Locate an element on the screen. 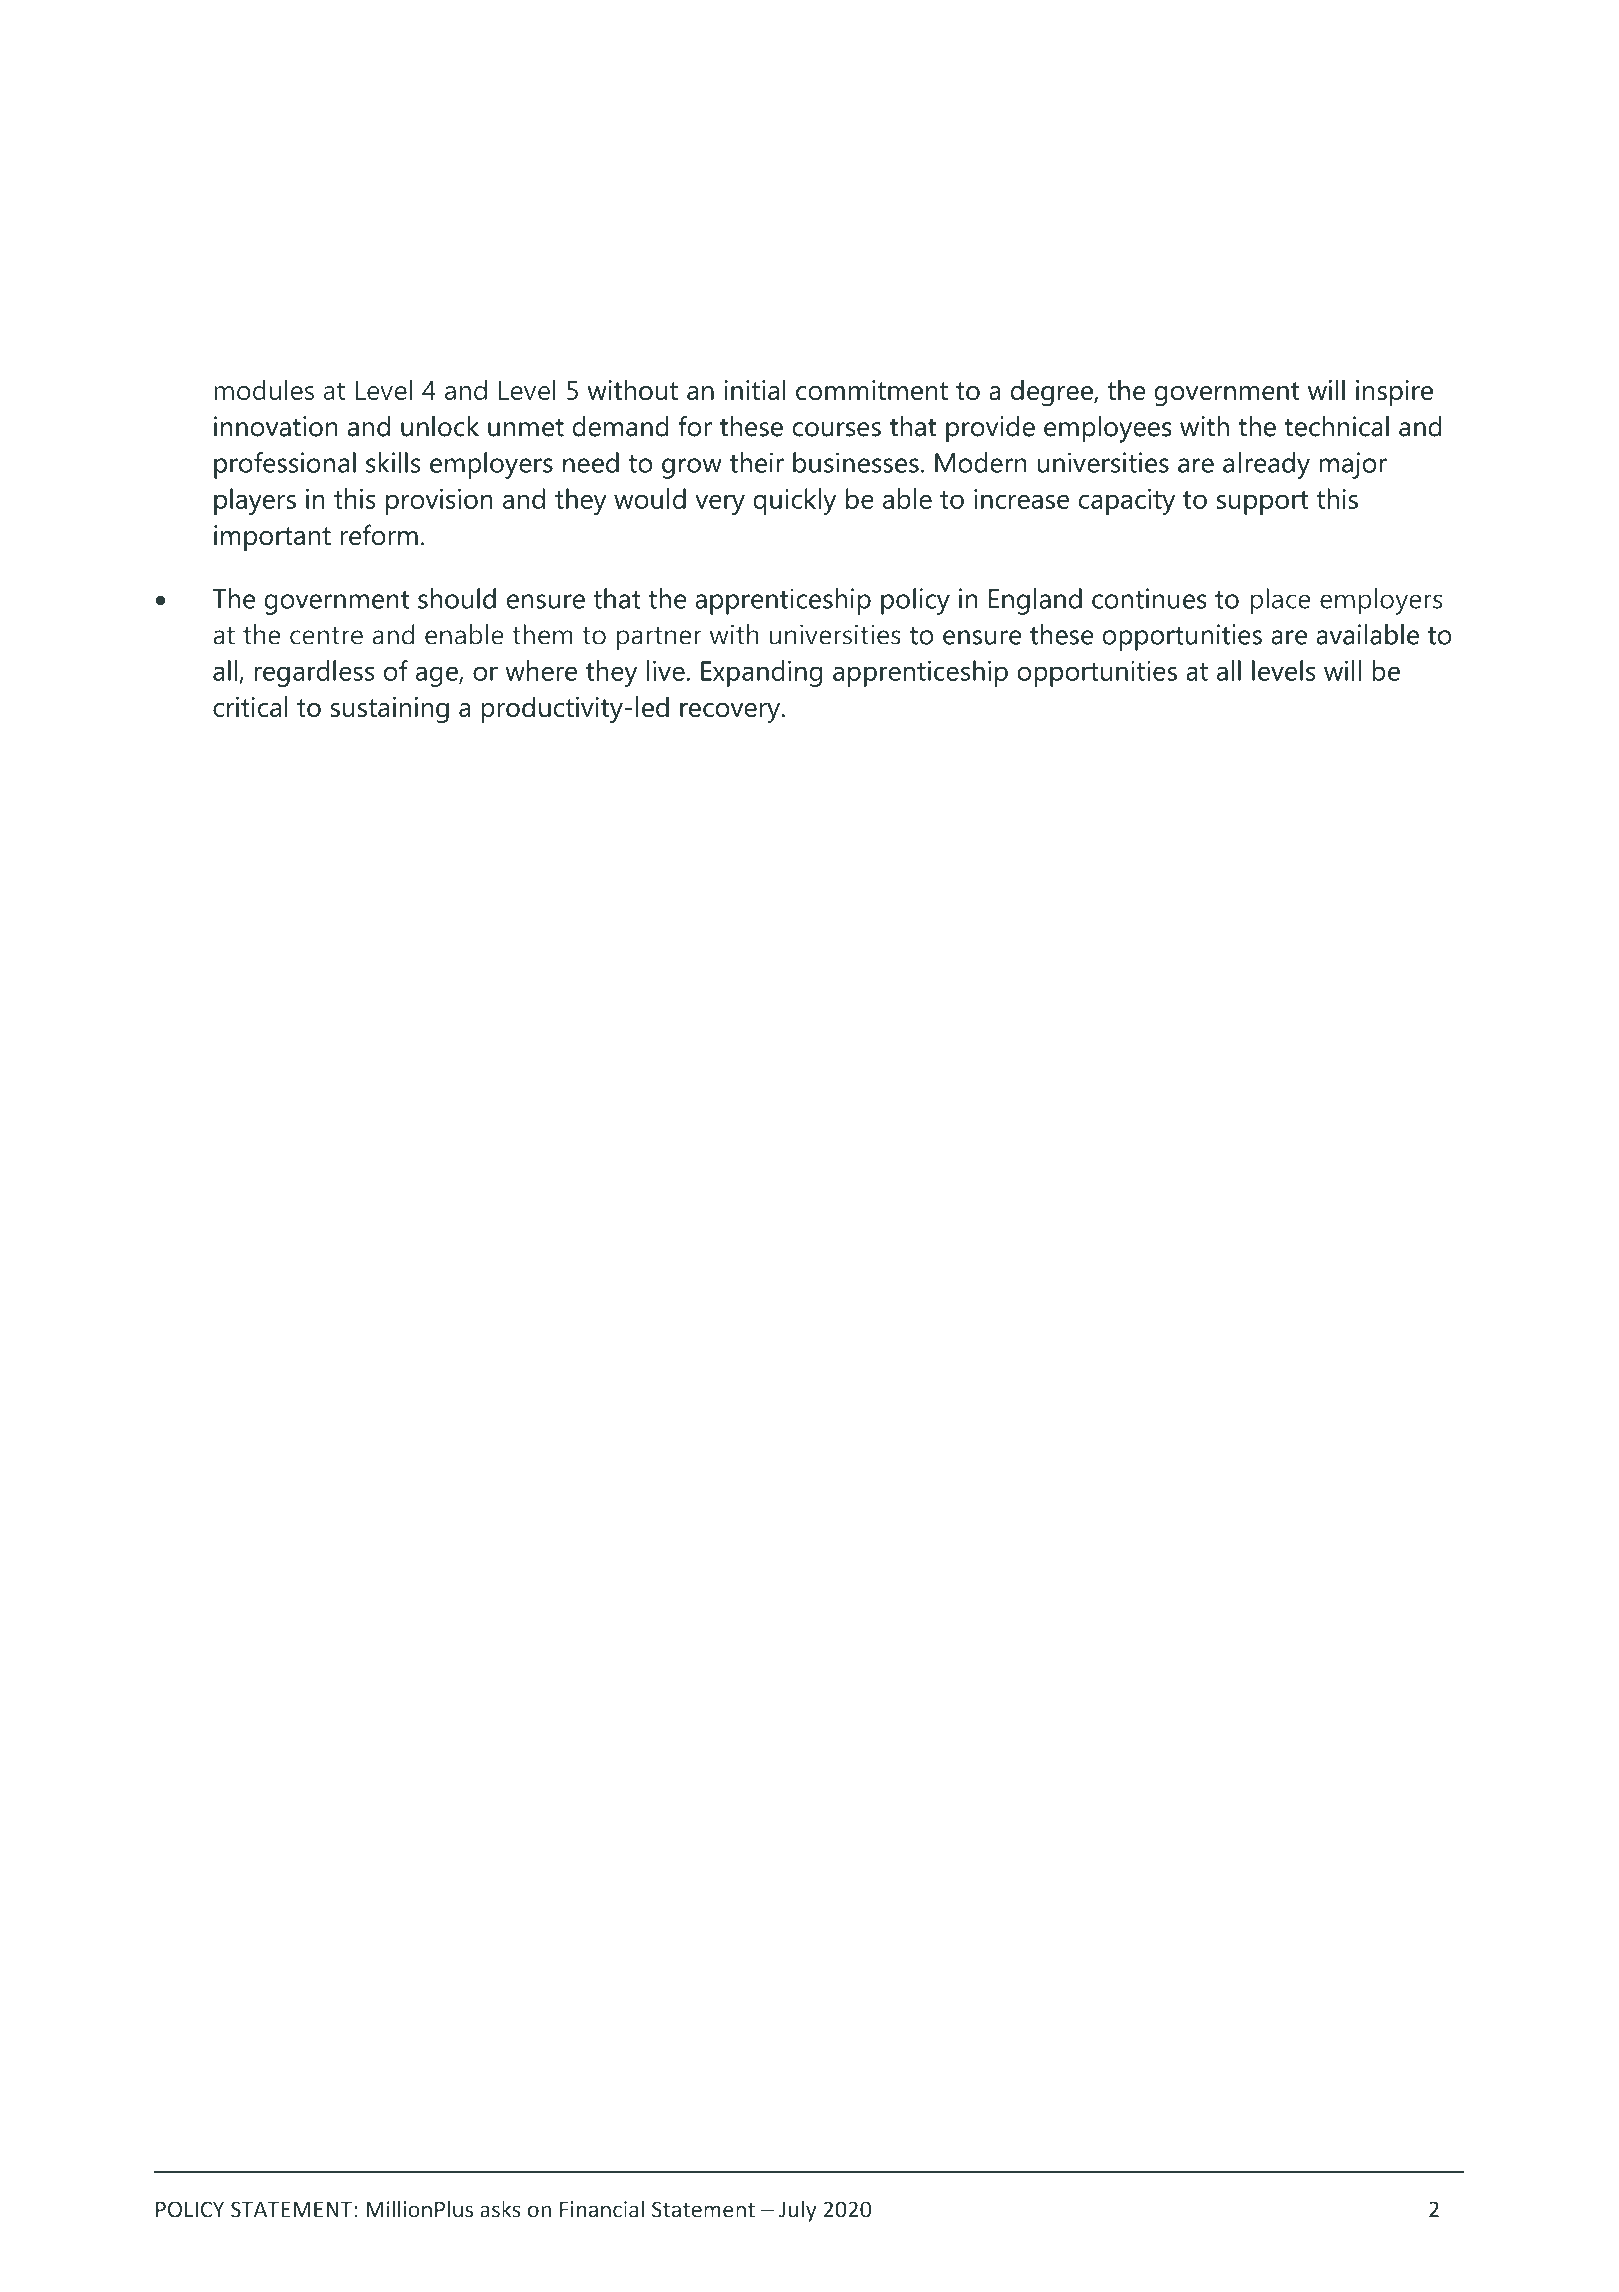  already is located at coordinates (1266, 465).
